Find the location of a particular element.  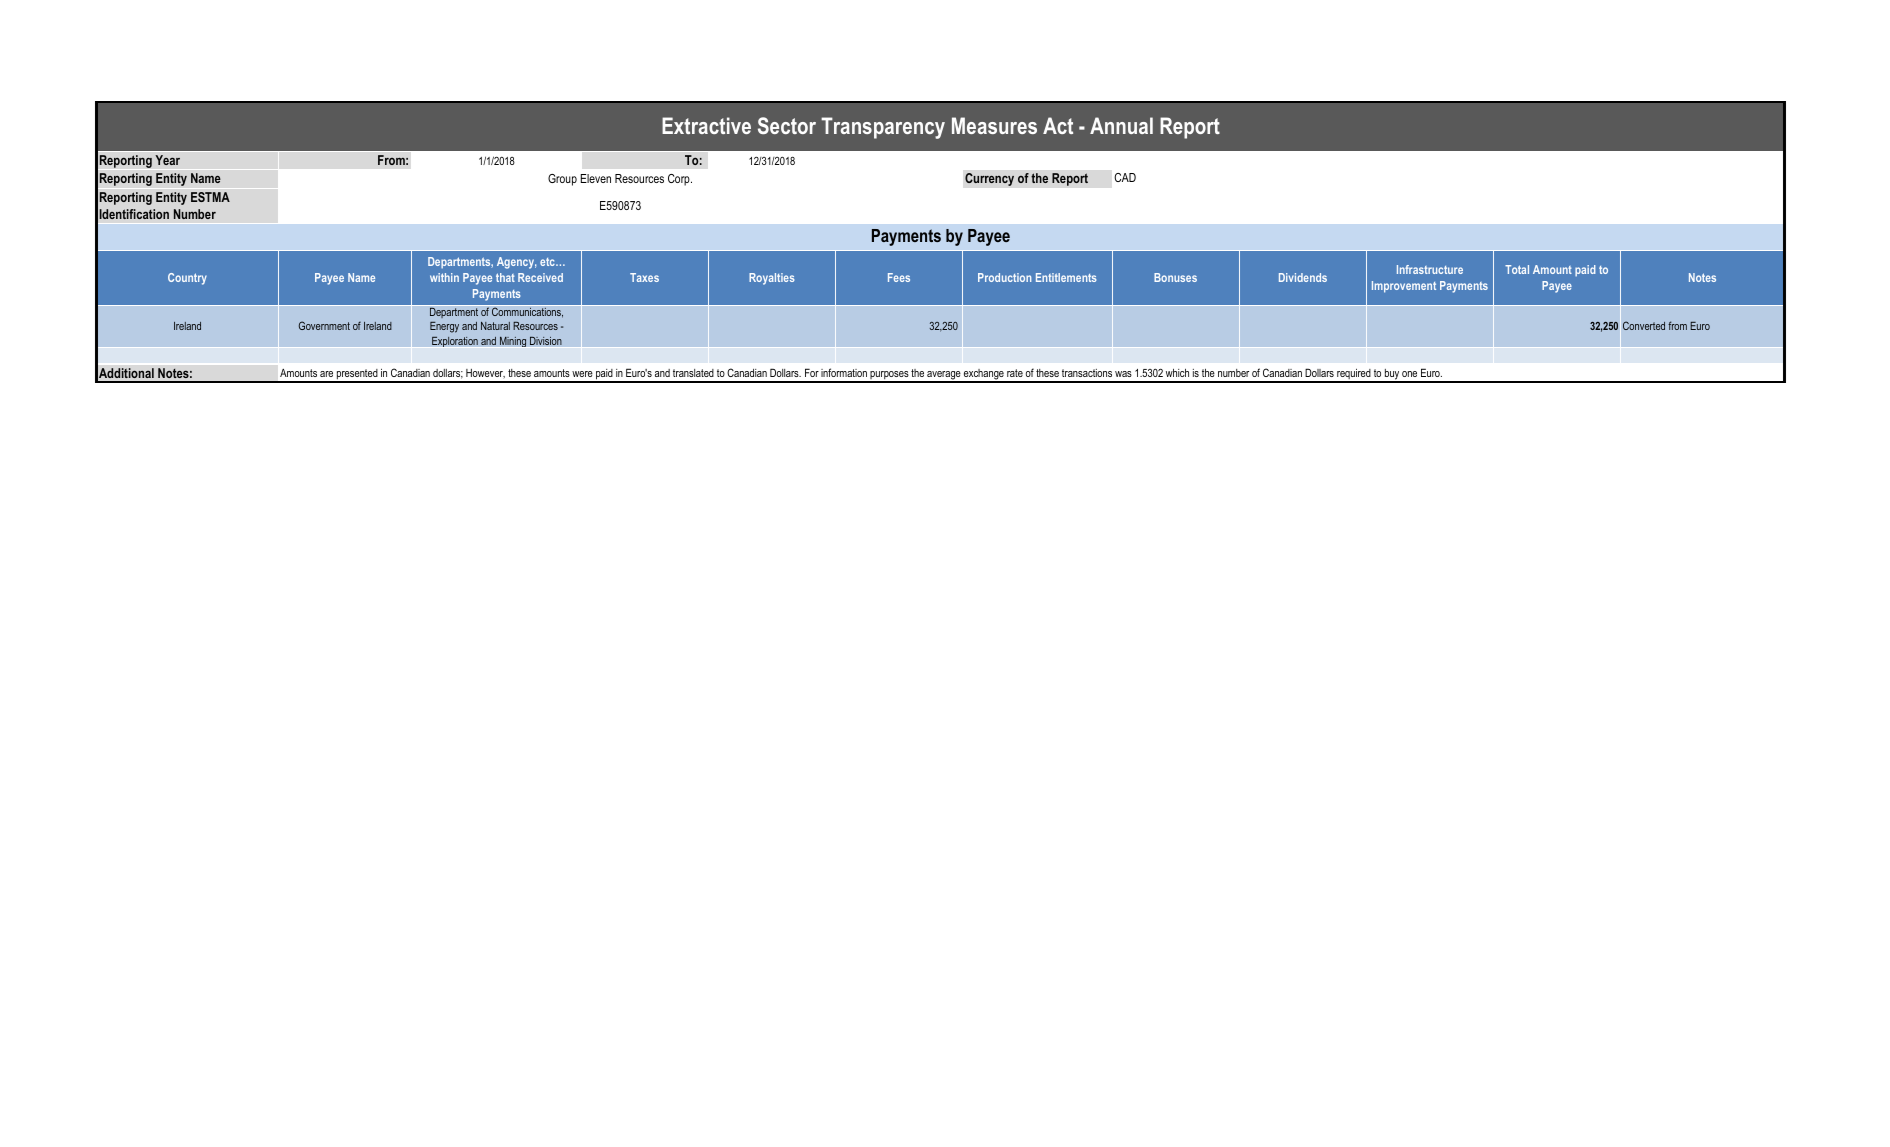

CAD is located at coordinates (1125, 177).
